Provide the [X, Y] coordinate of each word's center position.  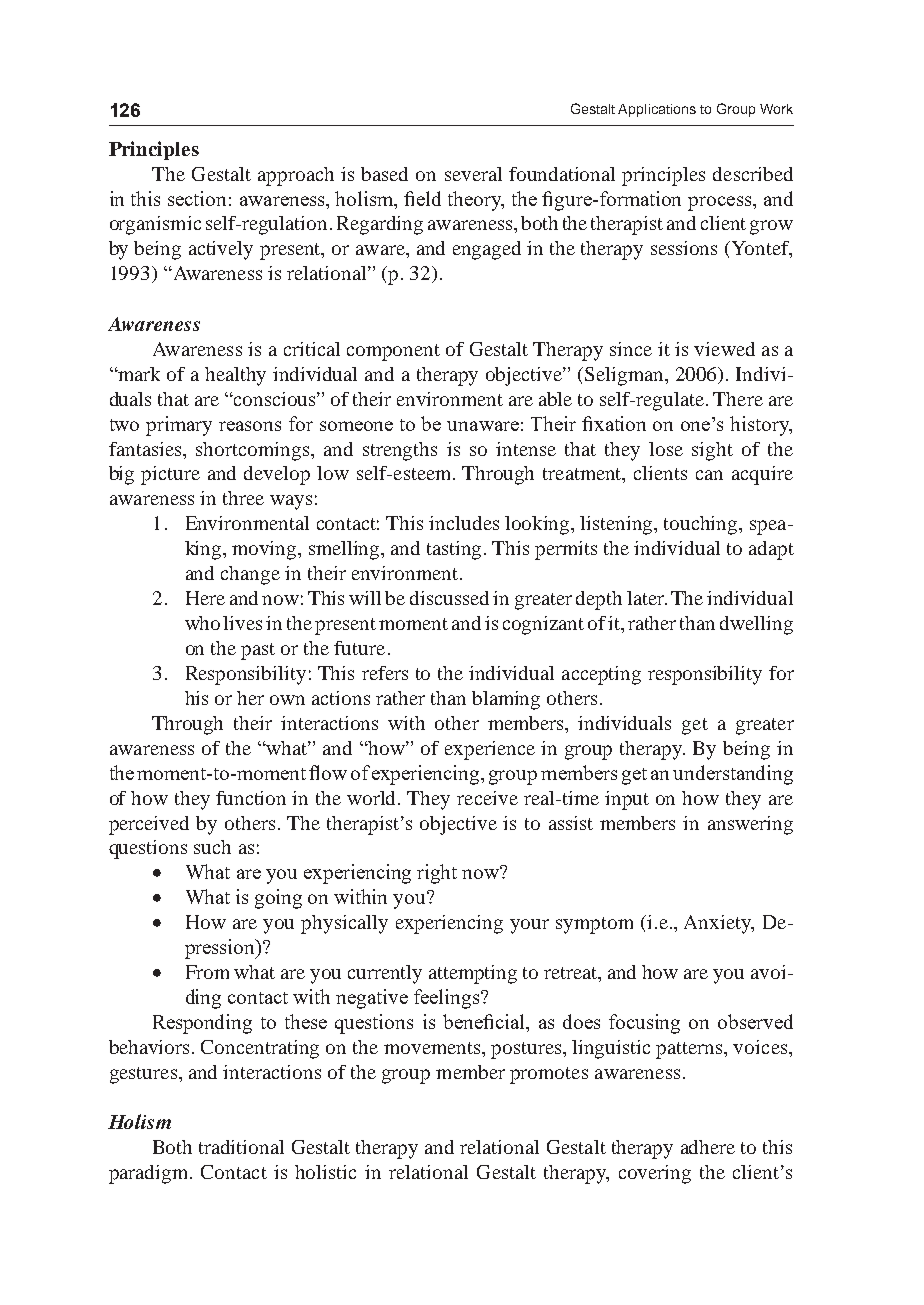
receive [487, 798]
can [709, 475]
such [212, 847]
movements [433, 1048]
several [473, 174]
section [197, 198]
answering [750, 825]
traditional [241, 1147]
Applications [657, 110]
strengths [400, 451]
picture [170, 475]
